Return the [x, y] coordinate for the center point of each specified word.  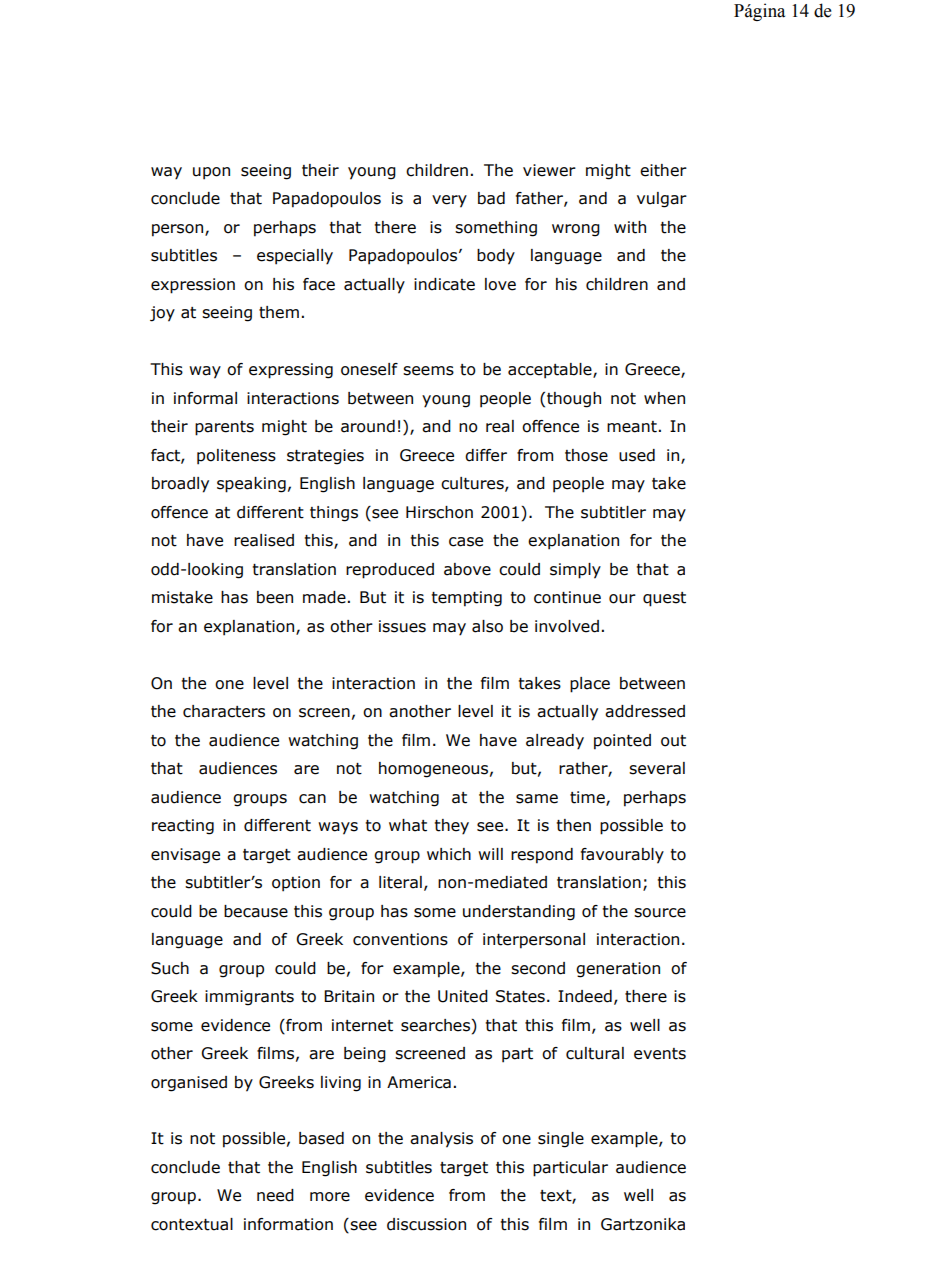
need [275, 1195]
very [449, 201]
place [590, 685]
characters [224, 711]
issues [402, 626]
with [630, 227]
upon [211, 173]
